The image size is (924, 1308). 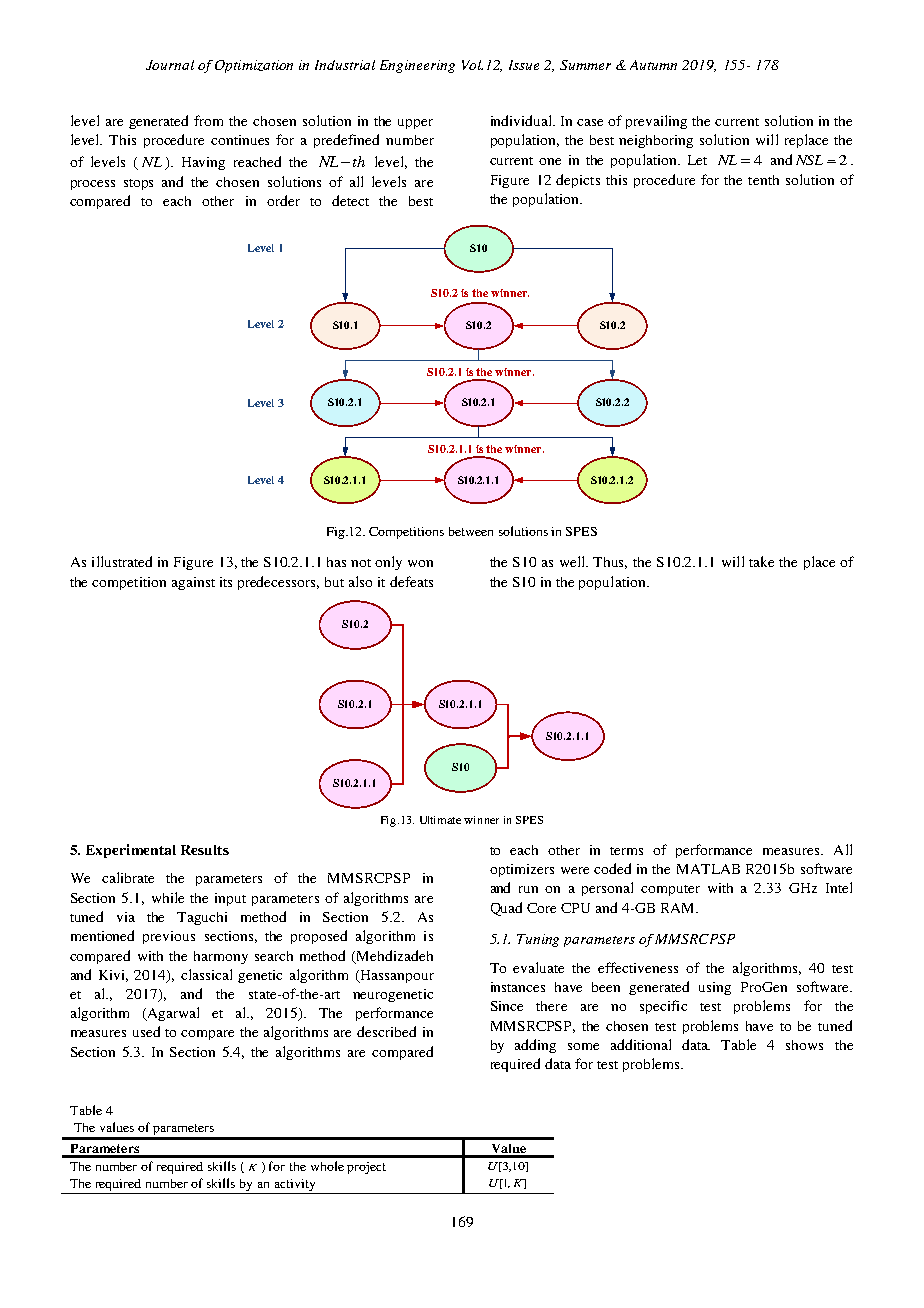 I want to click on Ultimate, so click(x=440, y=820).
